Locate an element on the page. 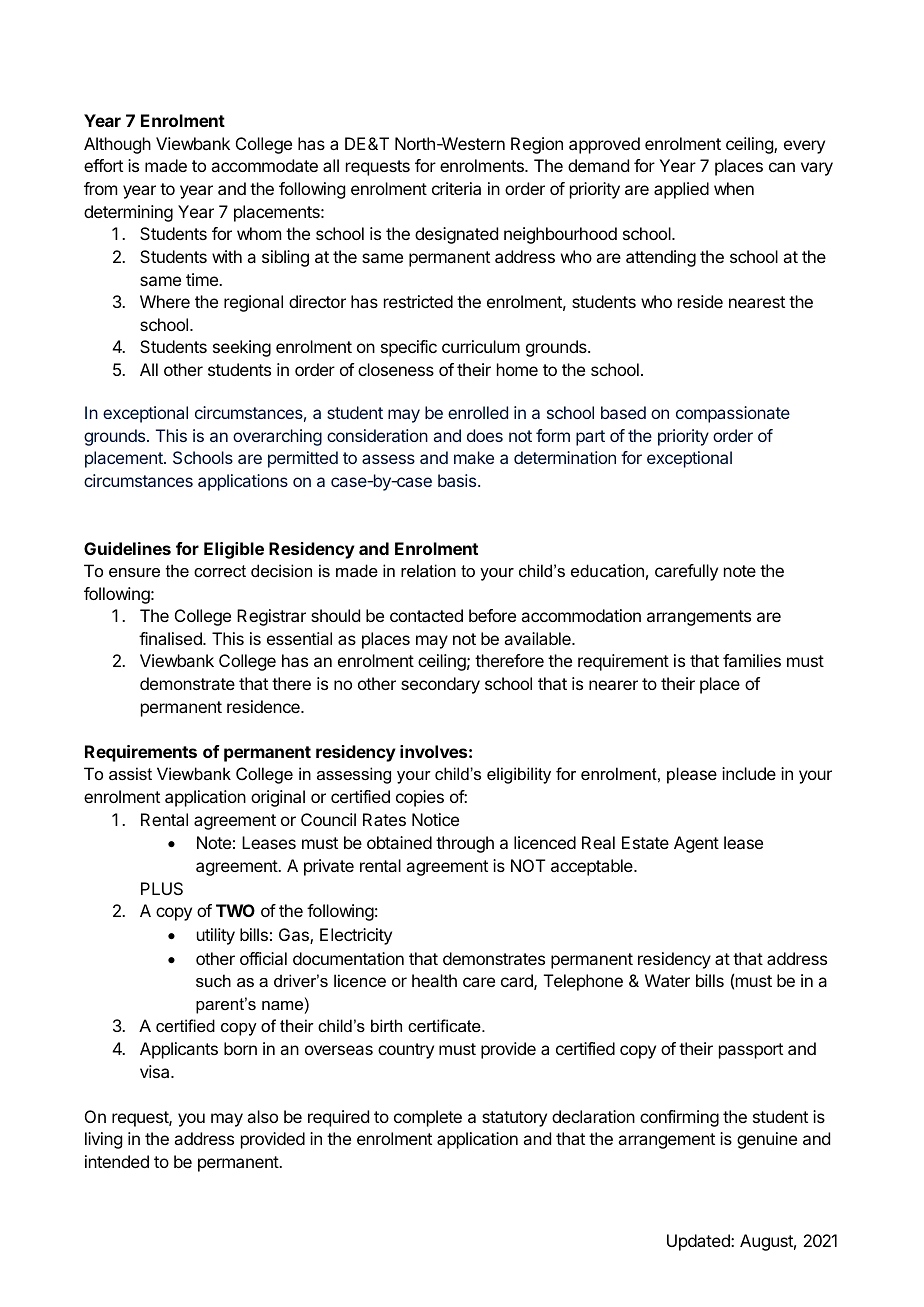 Image resolution: width=924 pixels, height=1307 pixels. criteria is located at coordinates (456, 188).
